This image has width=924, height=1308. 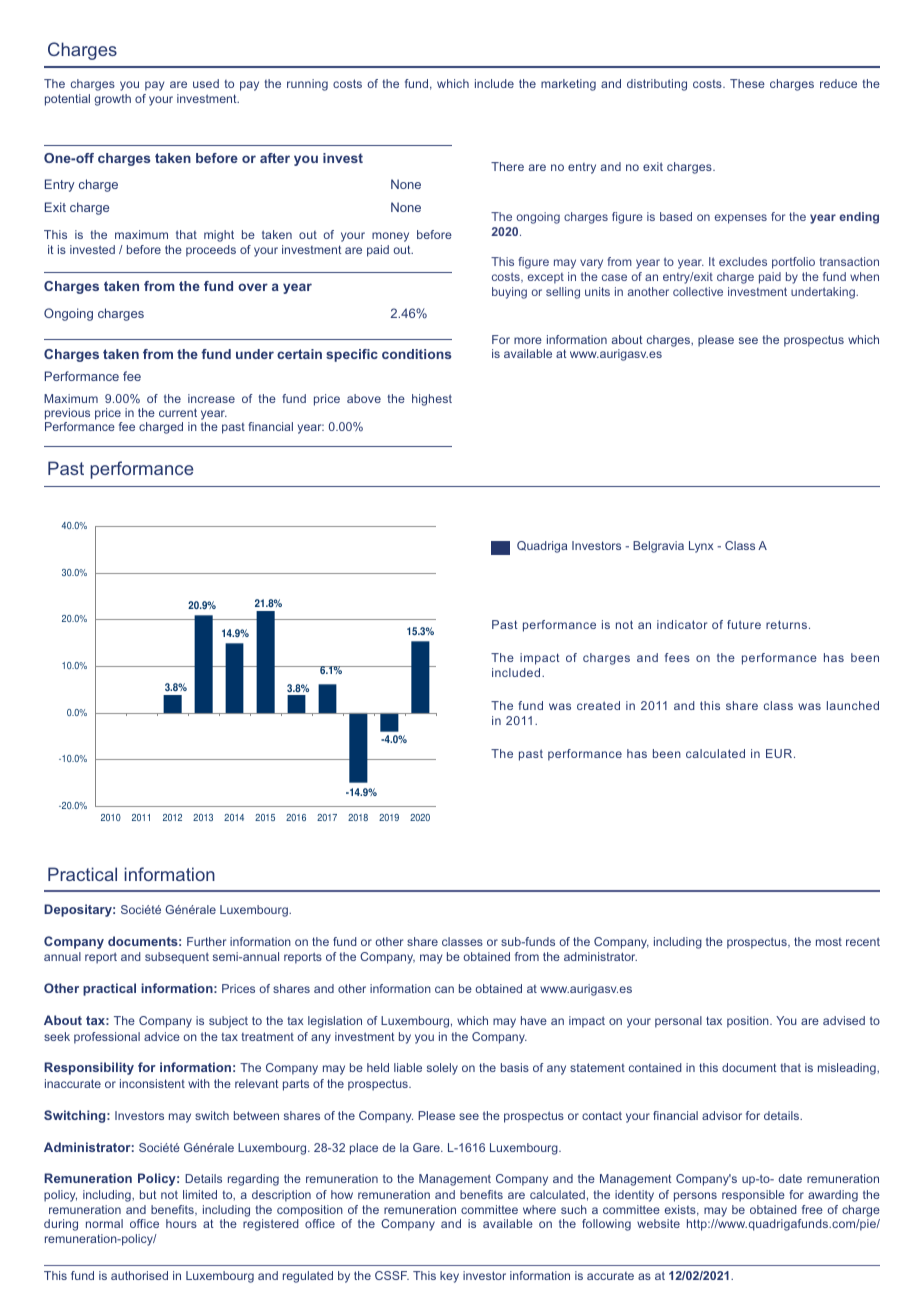 What do you see at coordinates (112, 100) in the image?
I see `growth` at bounding box center [112, 100].
